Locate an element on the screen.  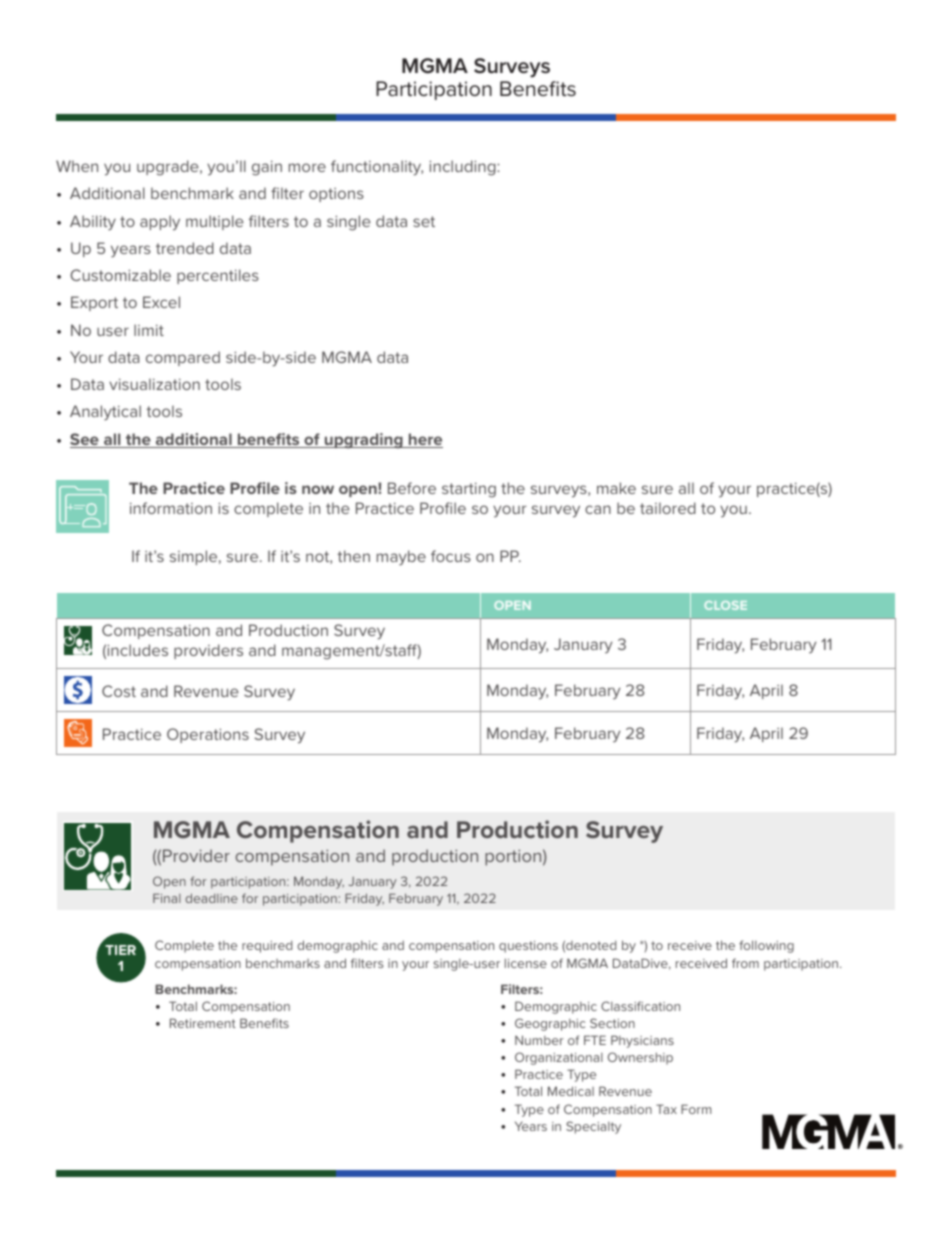
maybe is located at coordinates (401, 558).
